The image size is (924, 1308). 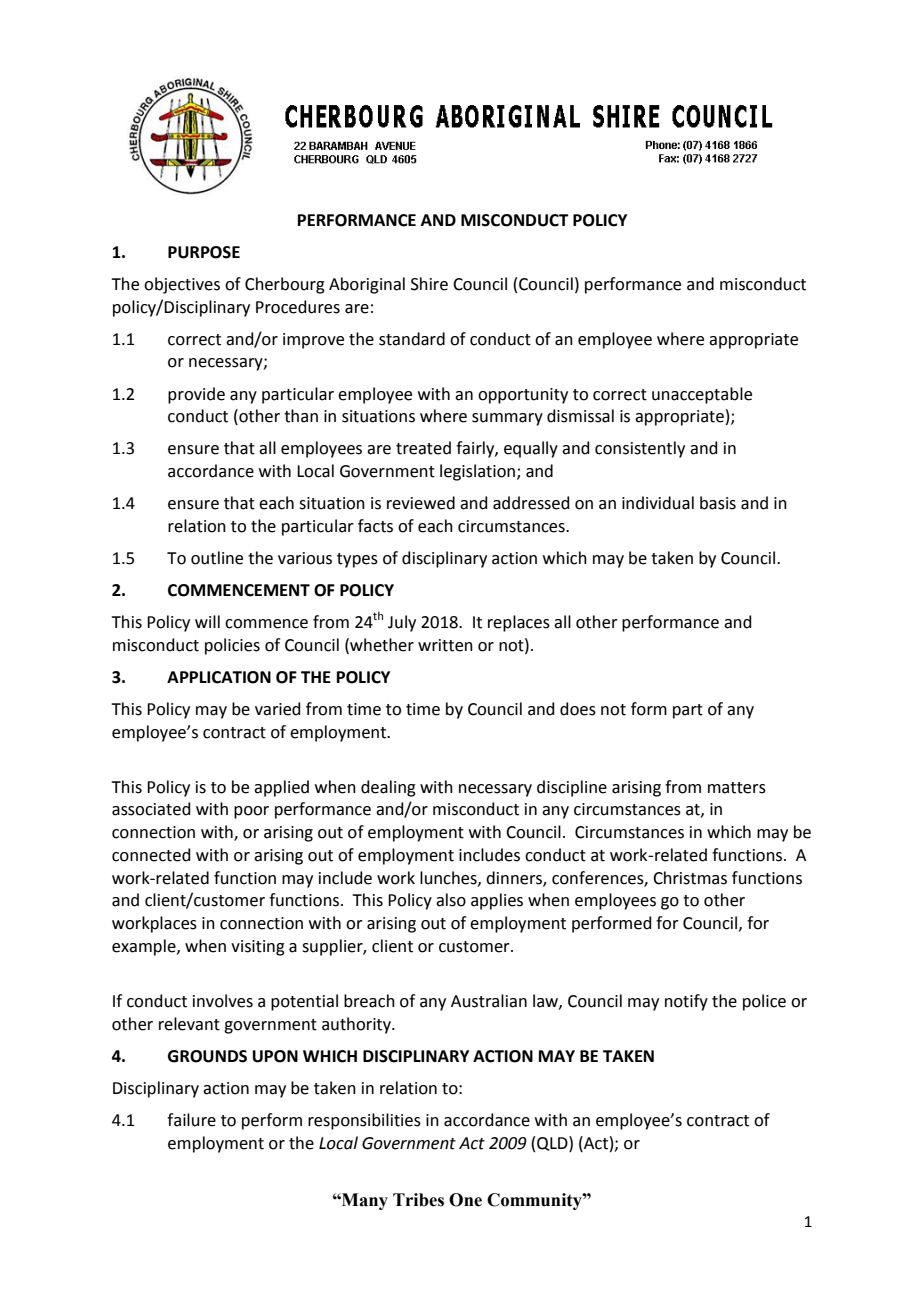 I want to click on objectives, so click(x=182, y=285).
